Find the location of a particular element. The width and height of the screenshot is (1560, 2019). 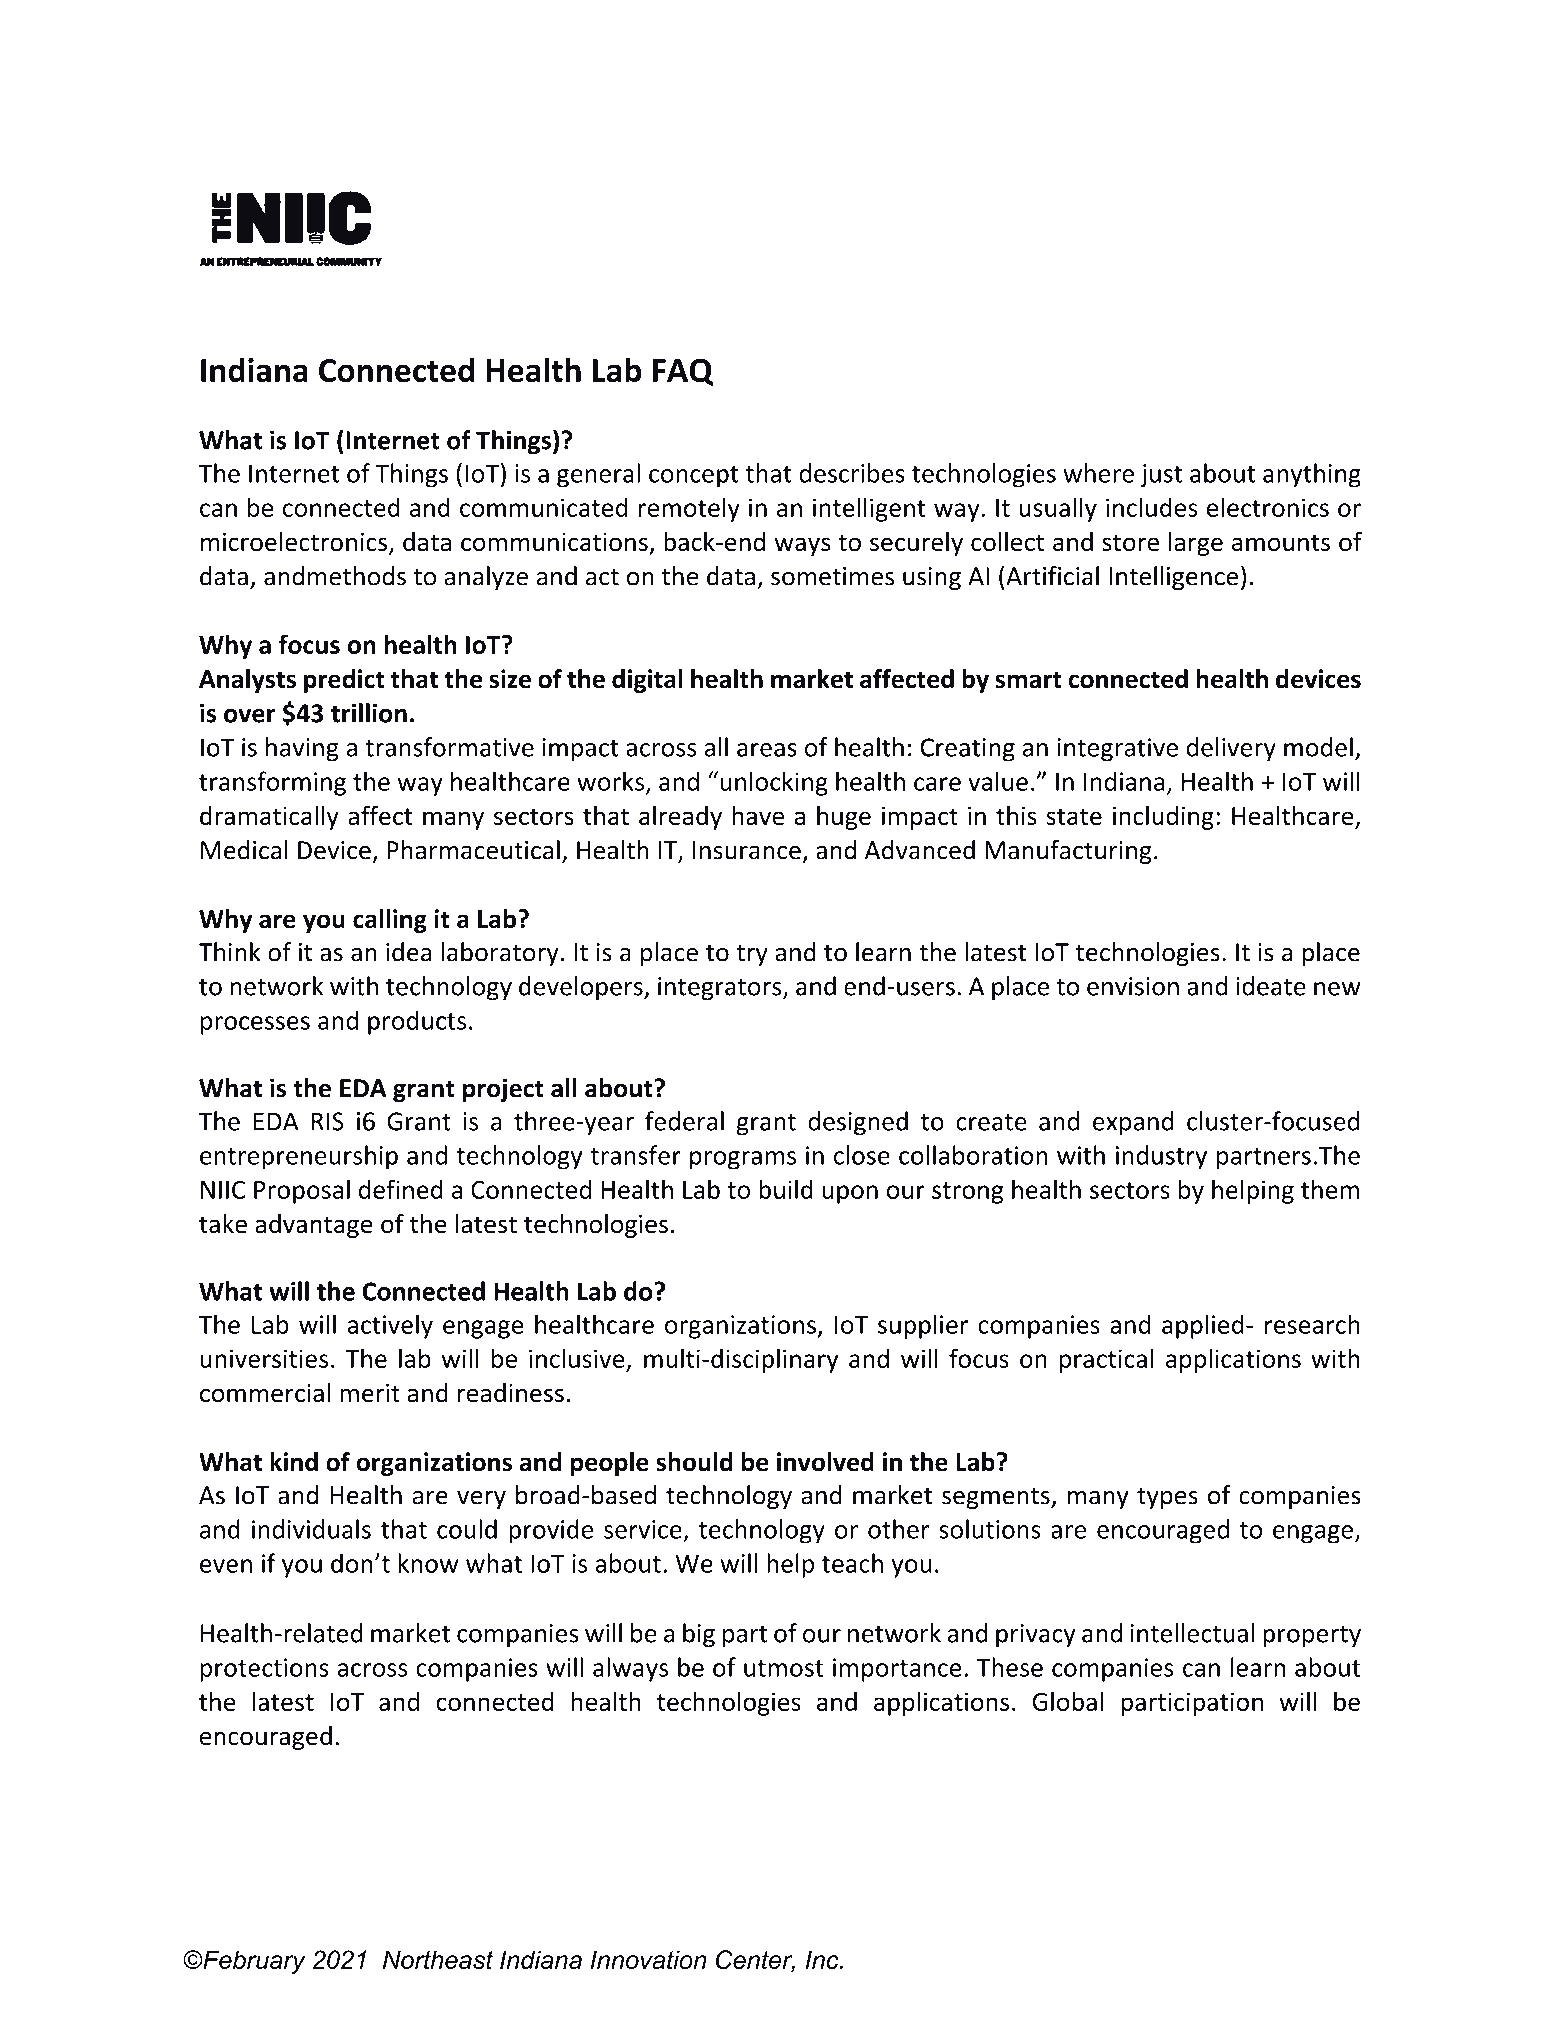

Northeast is located at coordinates (438, 1959).
